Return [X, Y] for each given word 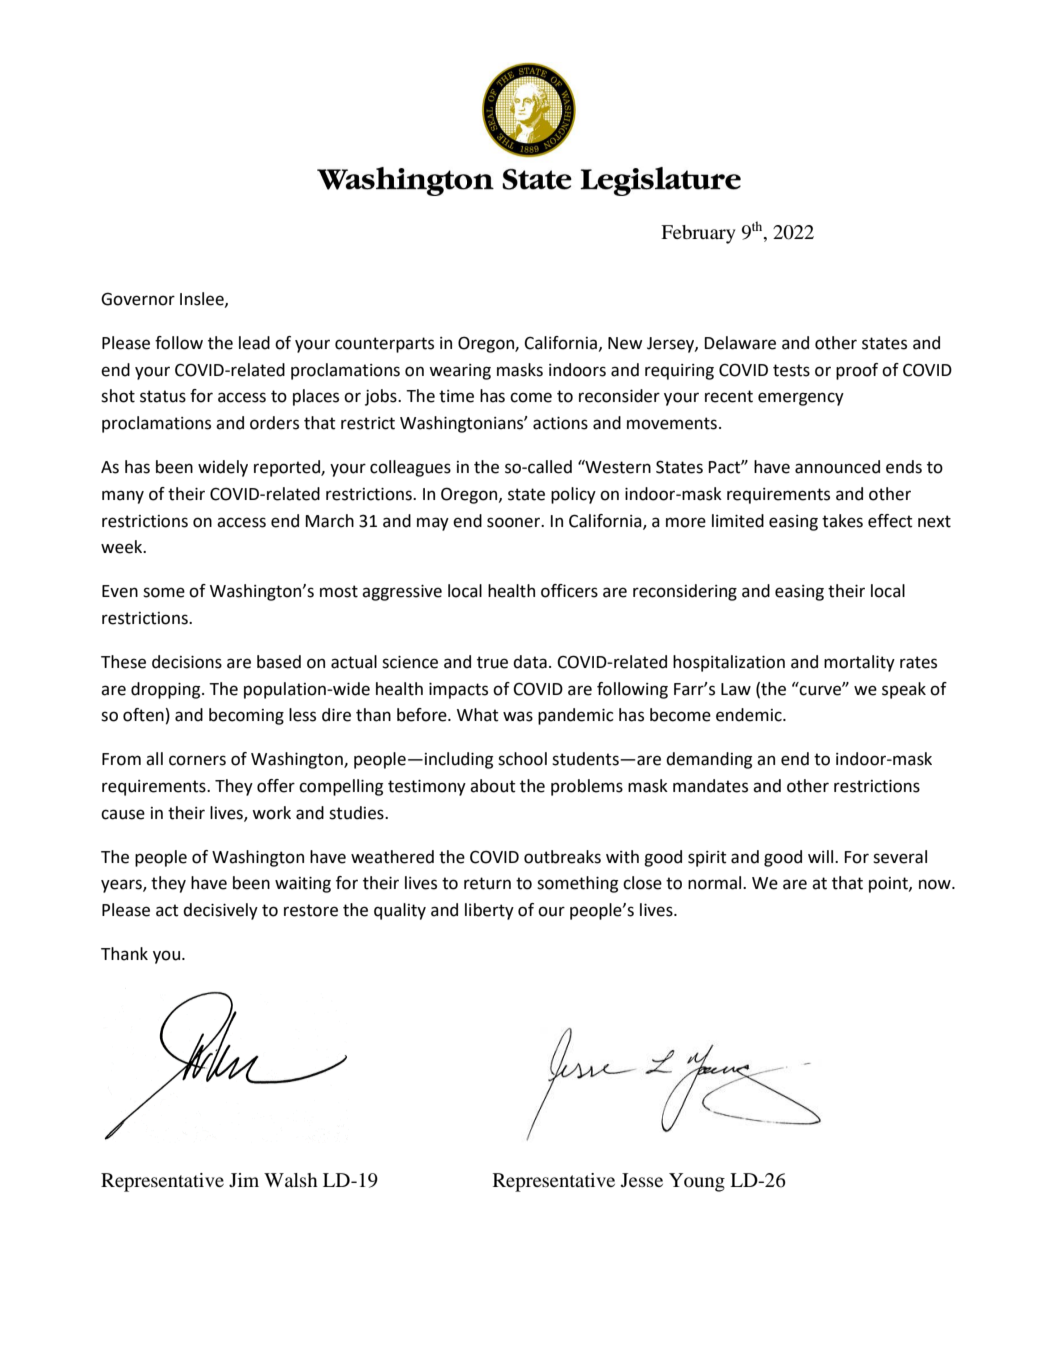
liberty [489, 911]
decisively [220, 911]
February [698, 234]
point [889, 885]
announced [837, 467]
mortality [859, 663]
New [625, 343]
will [822, 856]
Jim [244, 1180]
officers [569, 591]
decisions [187, 662]
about [493, 786]
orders [274, 423]
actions [560, 423]
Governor [138, 299]
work [271, 813]
